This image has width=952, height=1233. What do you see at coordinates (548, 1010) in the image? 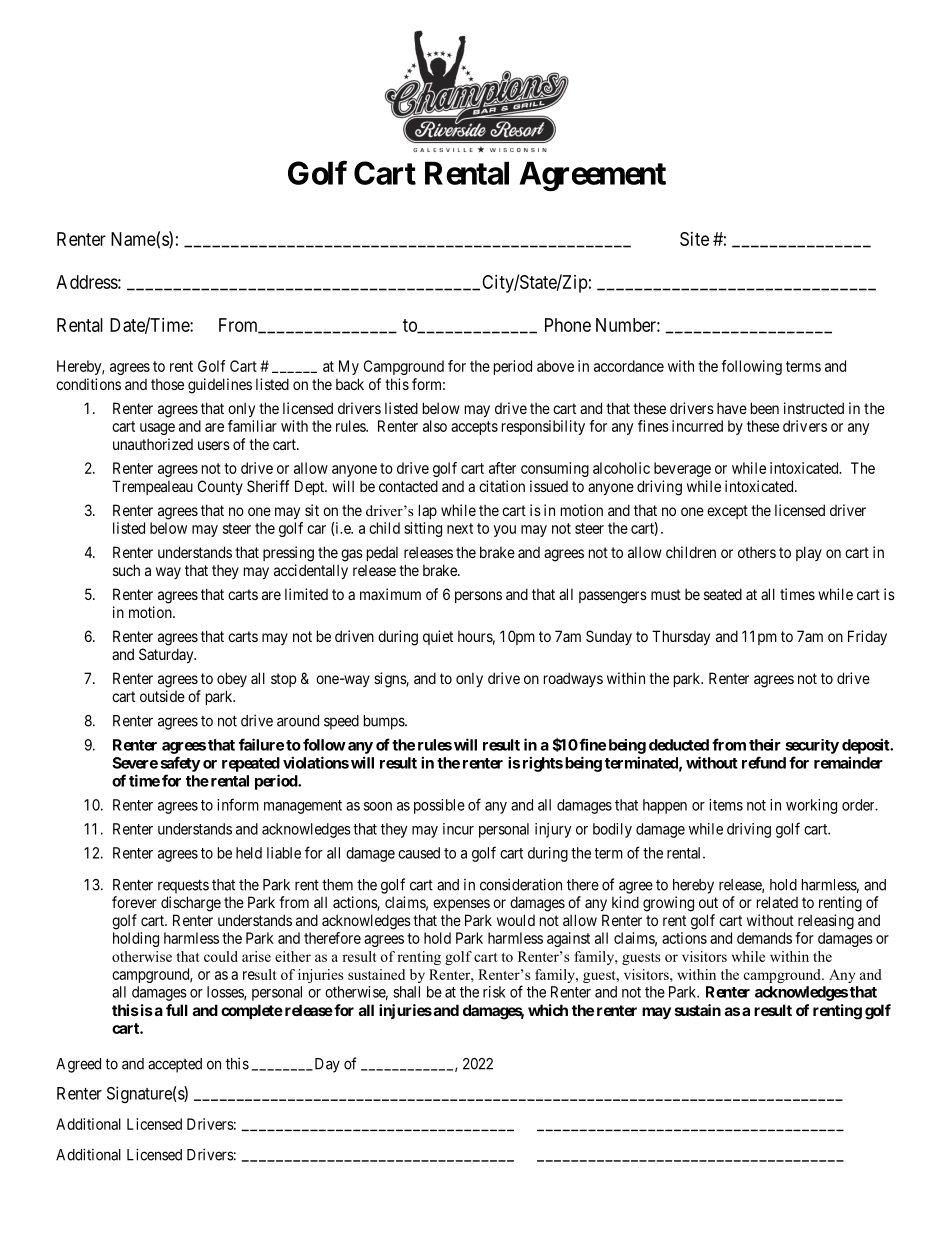
I see `which` at bounding box center [548, 1010].
